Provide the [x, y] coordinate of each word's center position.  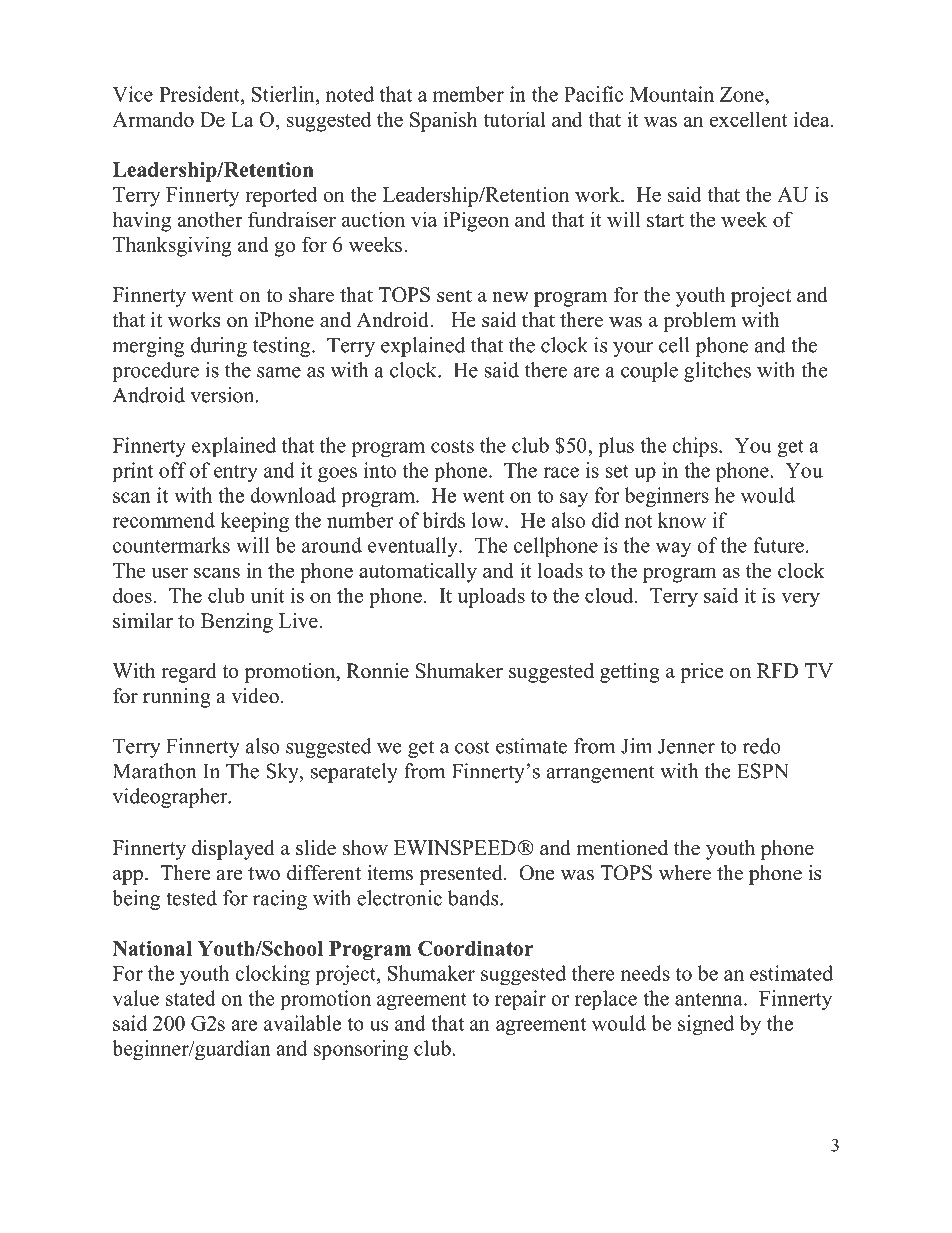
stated [191, 998]
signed [706, 1025]
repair [520, 1000]
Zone [743, 94]
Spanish [444, 121]
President [200, 94]
